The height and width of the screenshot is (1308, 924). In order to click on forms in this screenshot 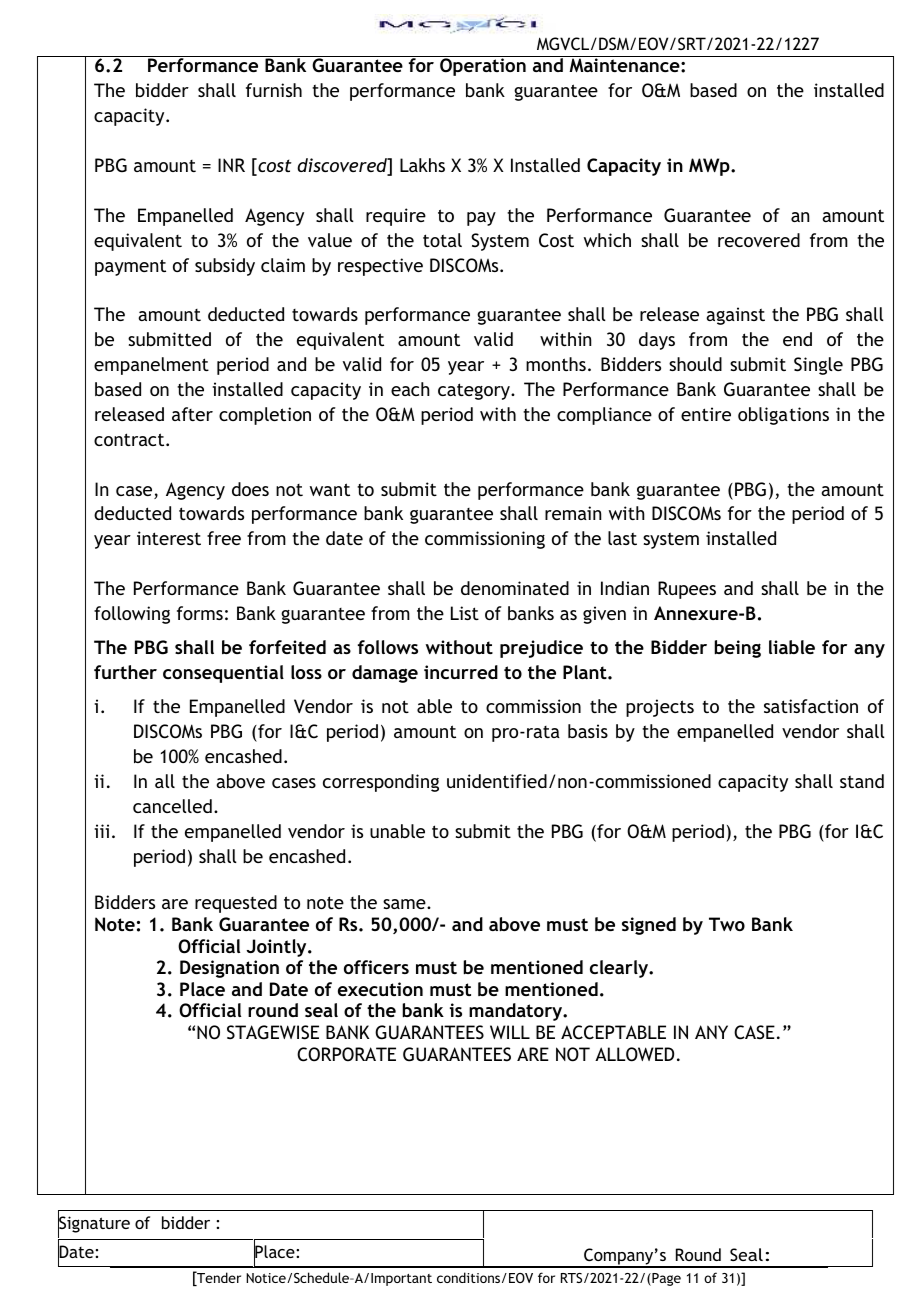, I will do `click(200, 613)`.
